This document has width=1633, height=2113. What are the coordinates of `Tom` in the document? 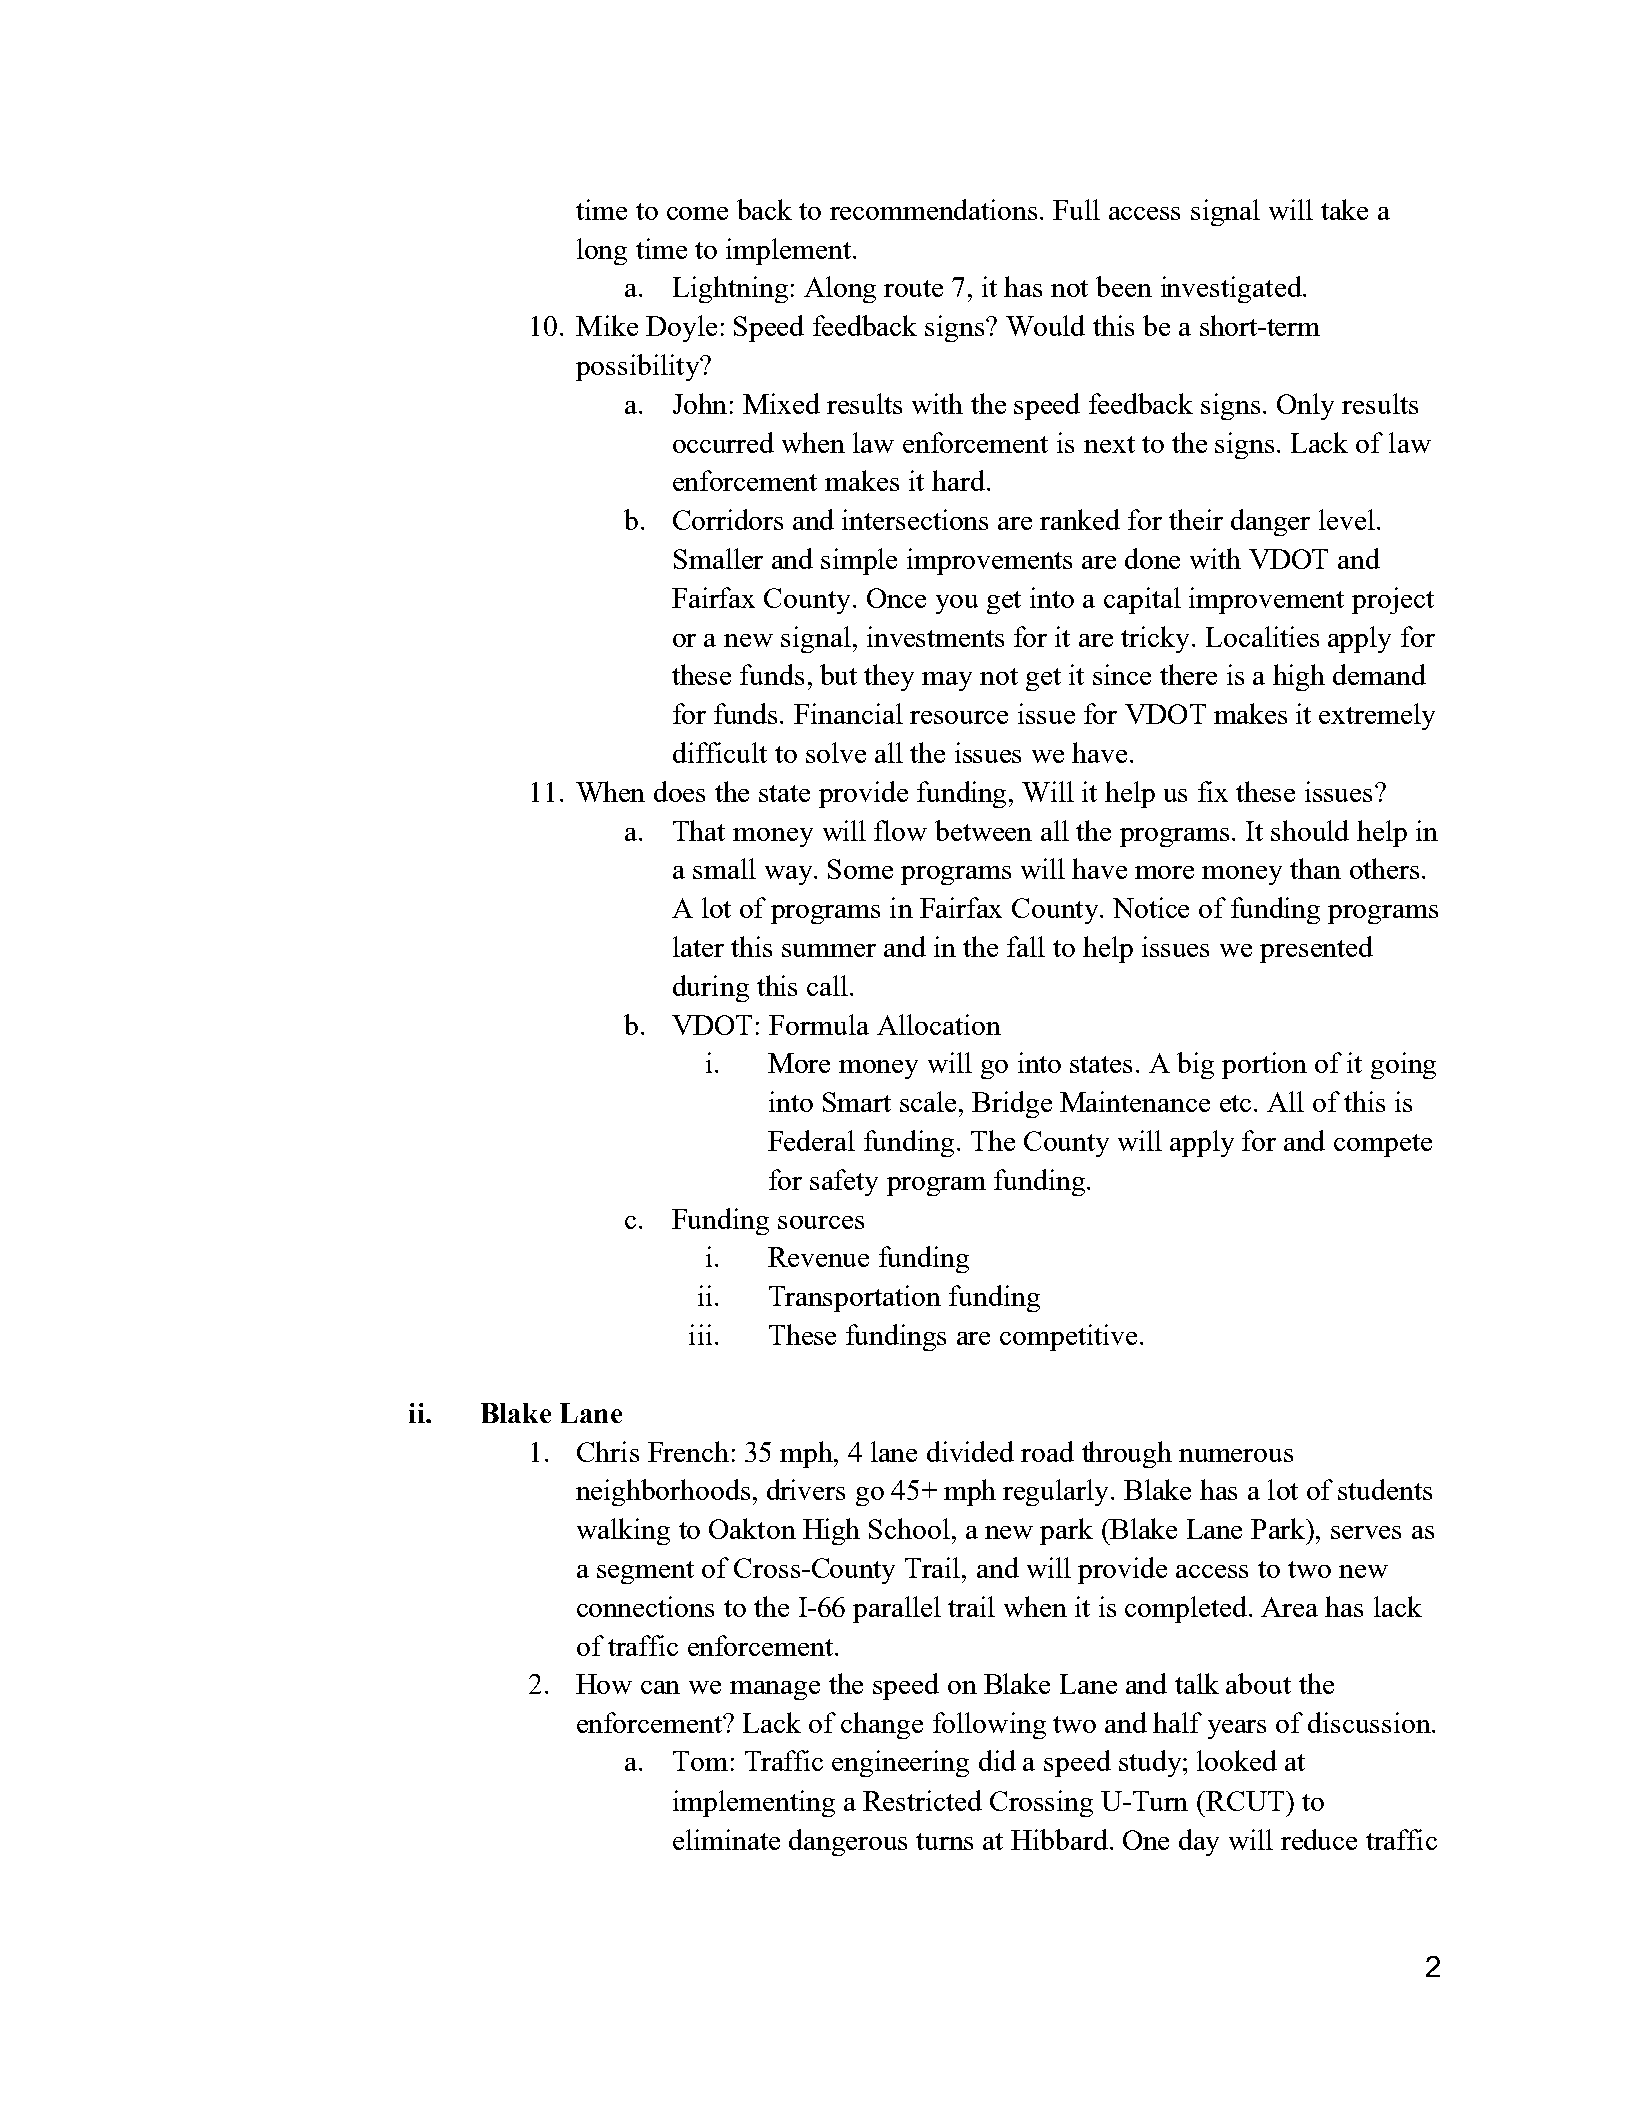 It's located at (700, 1761).
